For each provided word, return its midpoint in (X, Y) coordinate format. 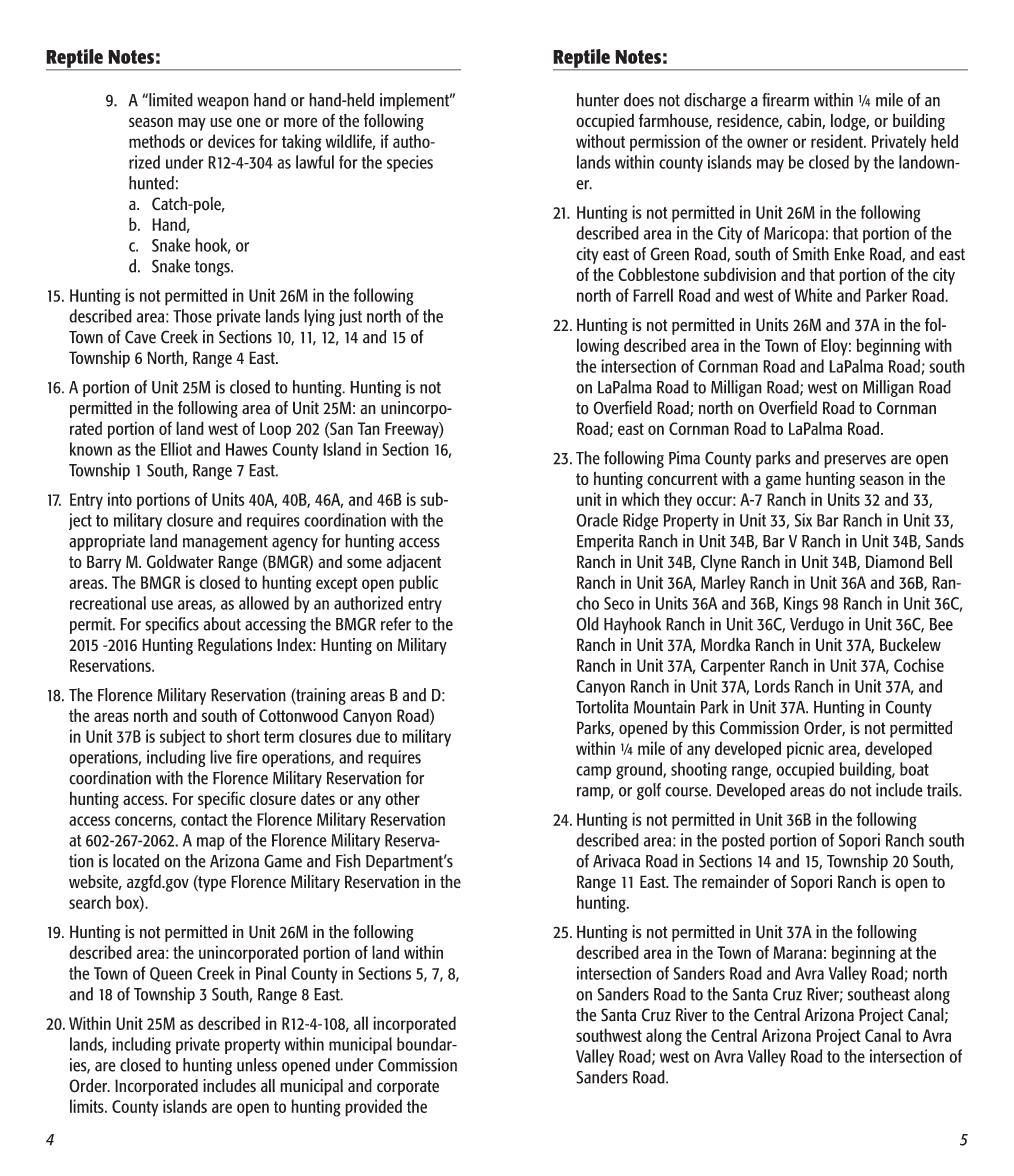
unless (257, 1065)
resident (838, 141)
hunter (598, 100)
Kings (801, 605)
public (418, 584)
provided (373, 1108)
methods (157, 141)
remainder (735, 881)
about (222, 624)
